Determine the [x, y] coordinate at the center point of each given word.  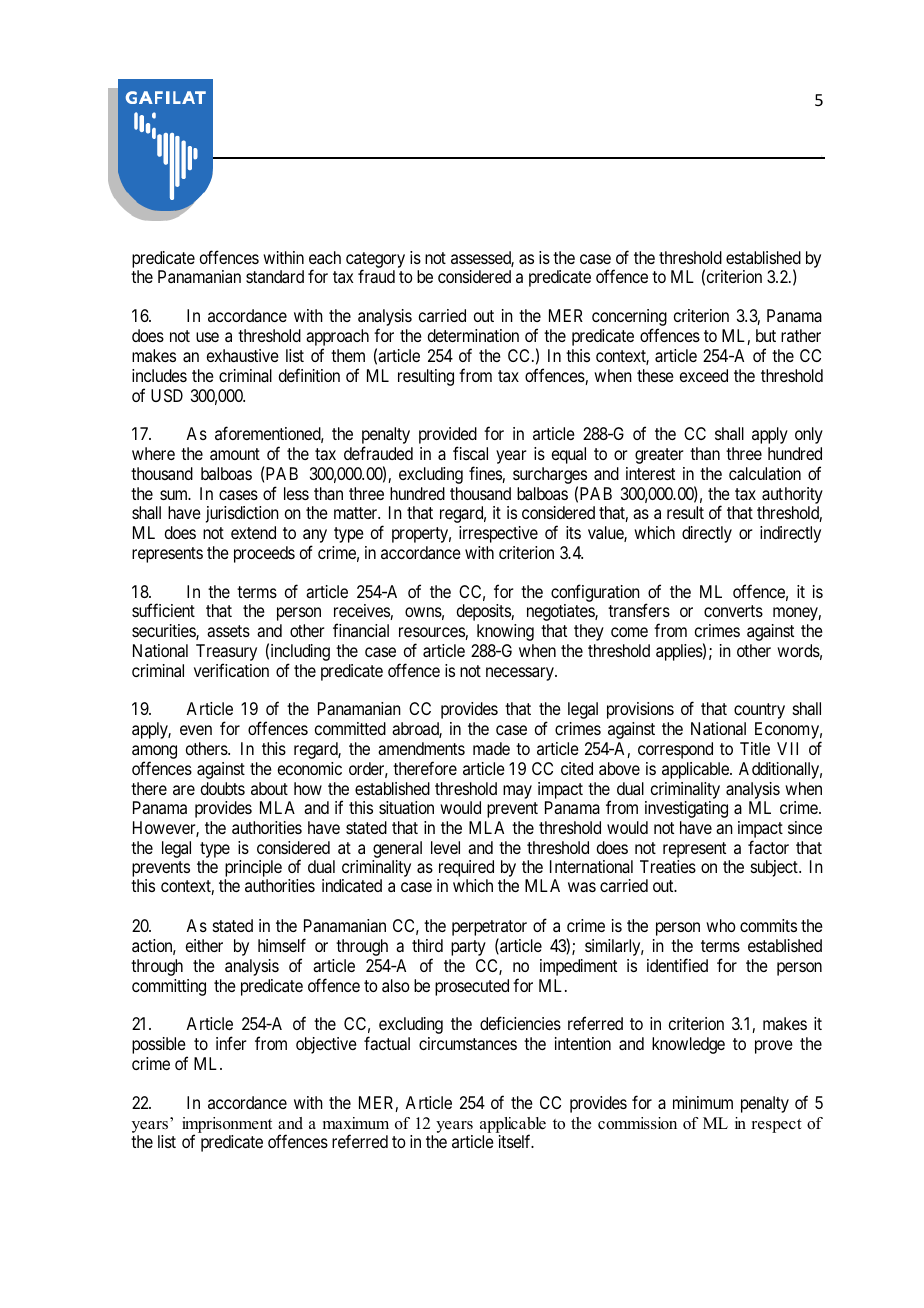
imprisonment [227, 1126]
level [445, 847]
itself [516, 1141]
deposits [484, 612]
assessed [482, 259]
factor [768, 847]
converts [733, 611]
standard [275, 276]
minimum [703, 1102]
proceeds [264, 554]
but [766, 335]
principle [253, 868]
